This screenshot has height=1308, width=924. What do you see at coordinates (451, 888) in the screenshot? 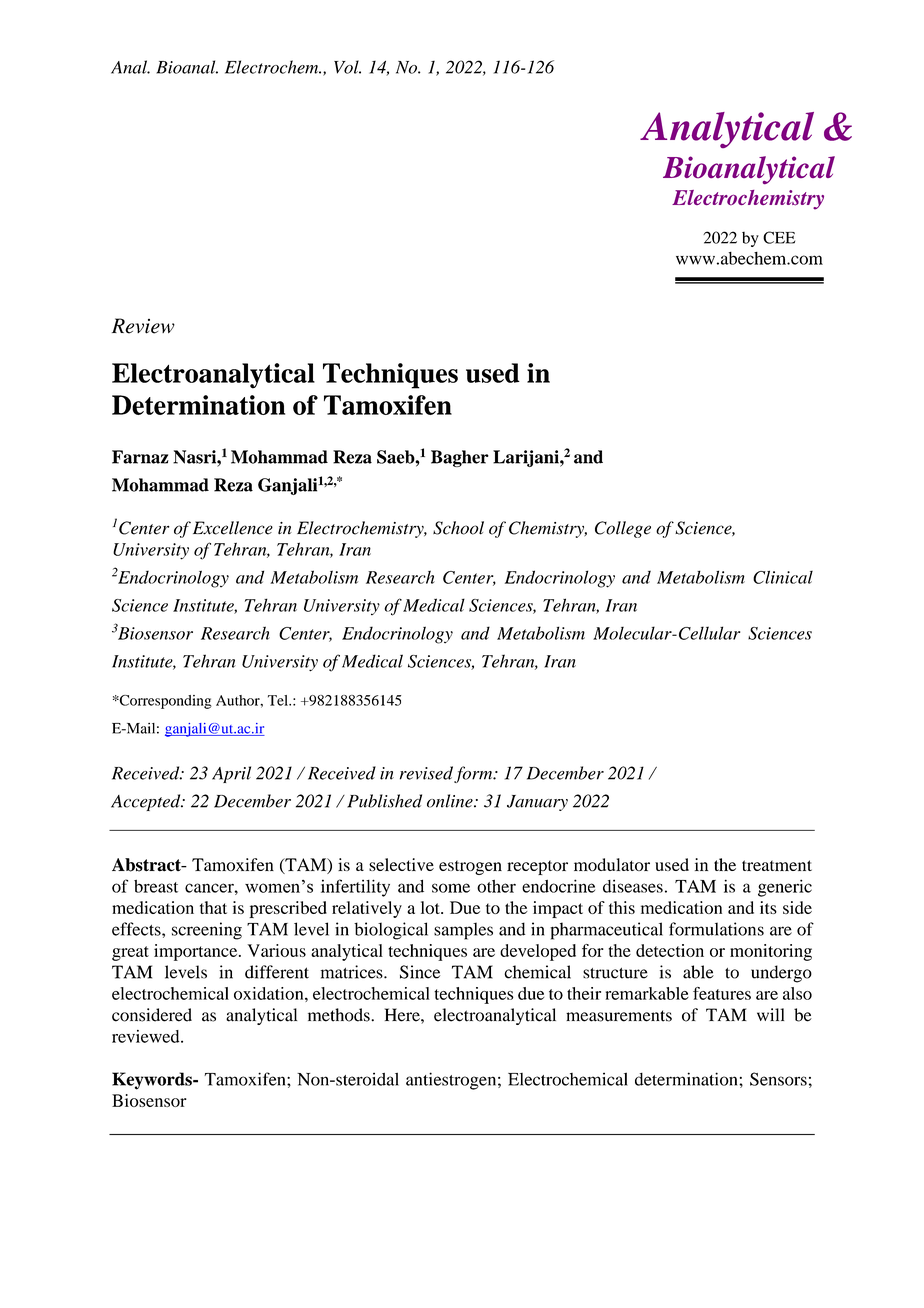
I see `some` at bounding box center [451, 888].
